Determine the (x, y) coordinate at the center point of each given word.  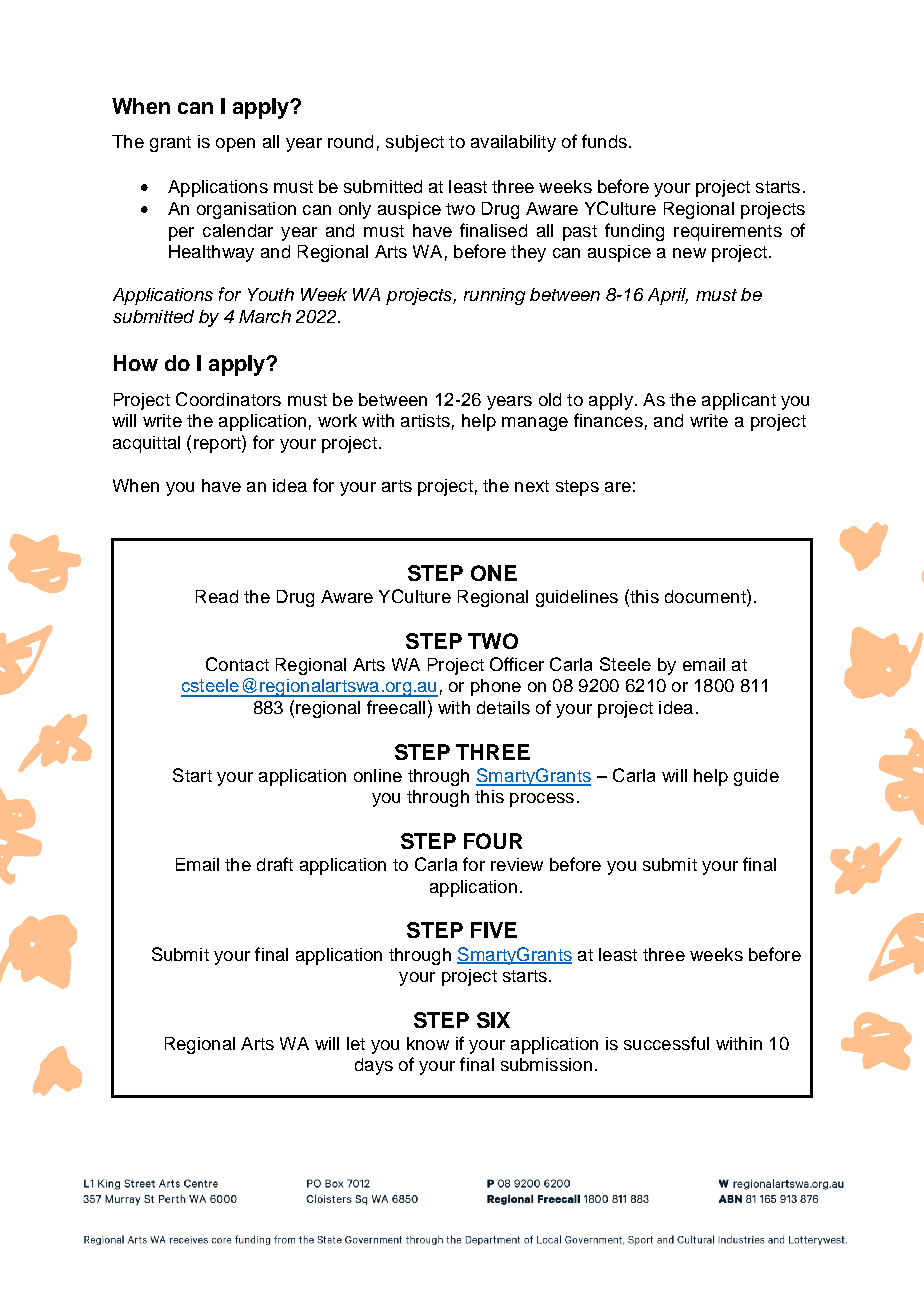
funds (604, 141)
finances (608, 420)
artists (425, 420)
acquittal (146, 444)
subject (415, 143)
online (378, 775)
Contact (237, 664)
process (542, 800)
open (235, 145)
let (356, 1043)
